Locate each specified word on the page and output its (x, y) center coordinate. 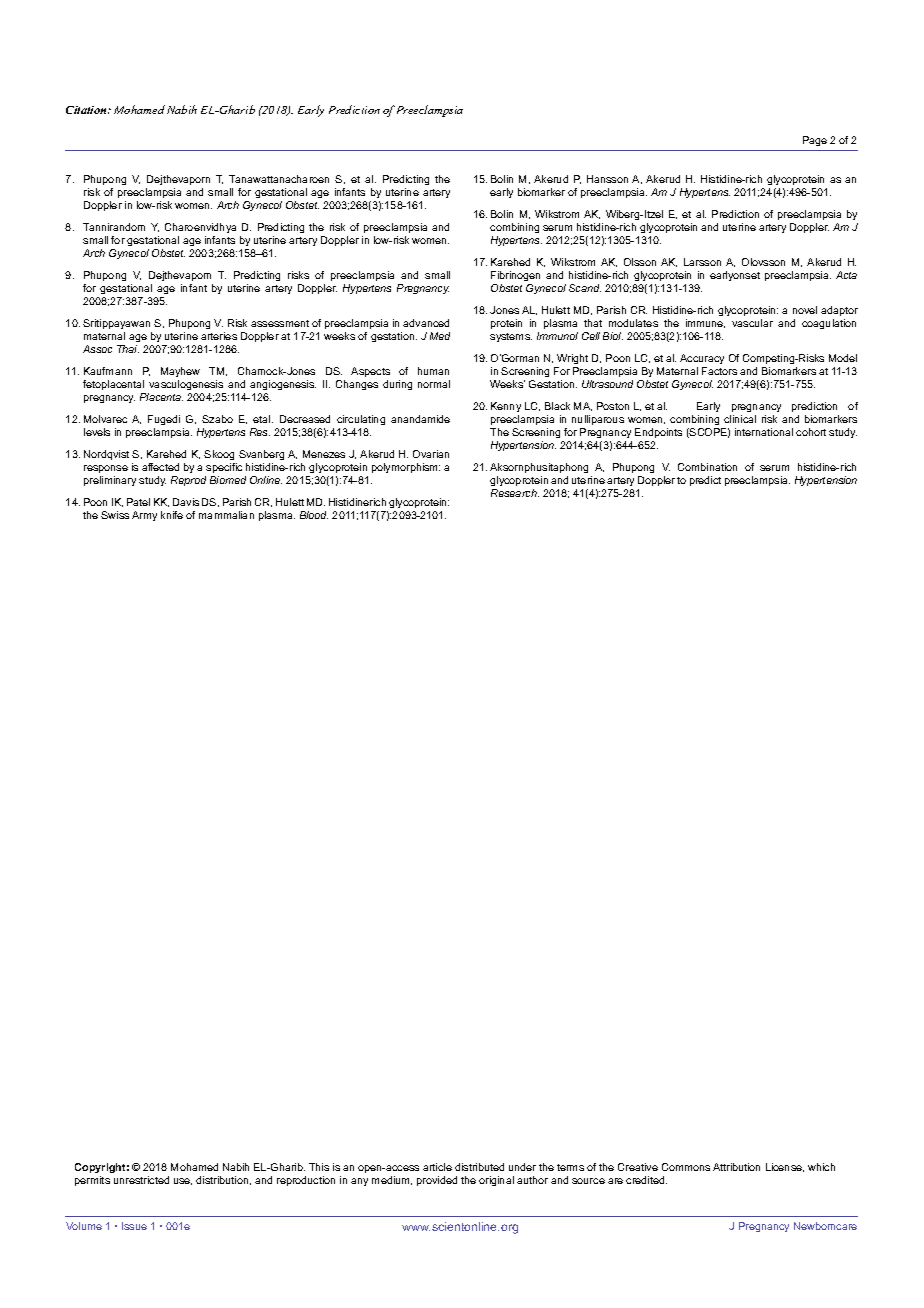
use (183, 1181)
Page (815, 141)
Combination (707, 467)
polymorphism (406, 468)
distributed (479, 1167)
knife (172, 515)
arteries (219, 336)
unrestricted (141, 1180)
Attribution (736, 1167)
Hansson (607, 179)
